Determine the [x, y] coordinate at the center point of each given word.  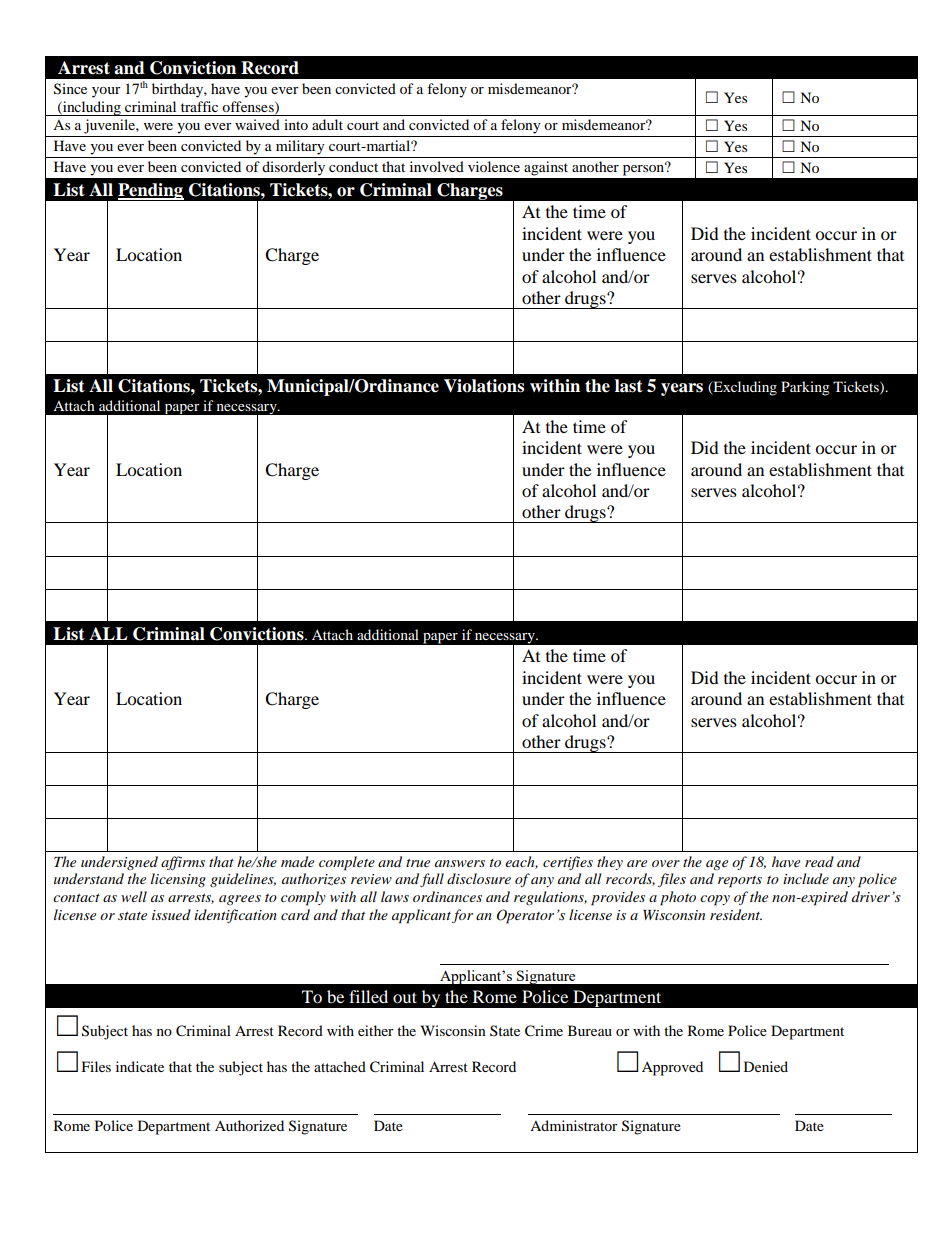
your [106, 92]
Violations [484, 386]
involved [437, 166]
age [717, 865]
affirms [183, 863]
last [629, 386]
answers [460, 863]
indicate [140, 1066]
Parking [805, 388]
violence [494, 166]
